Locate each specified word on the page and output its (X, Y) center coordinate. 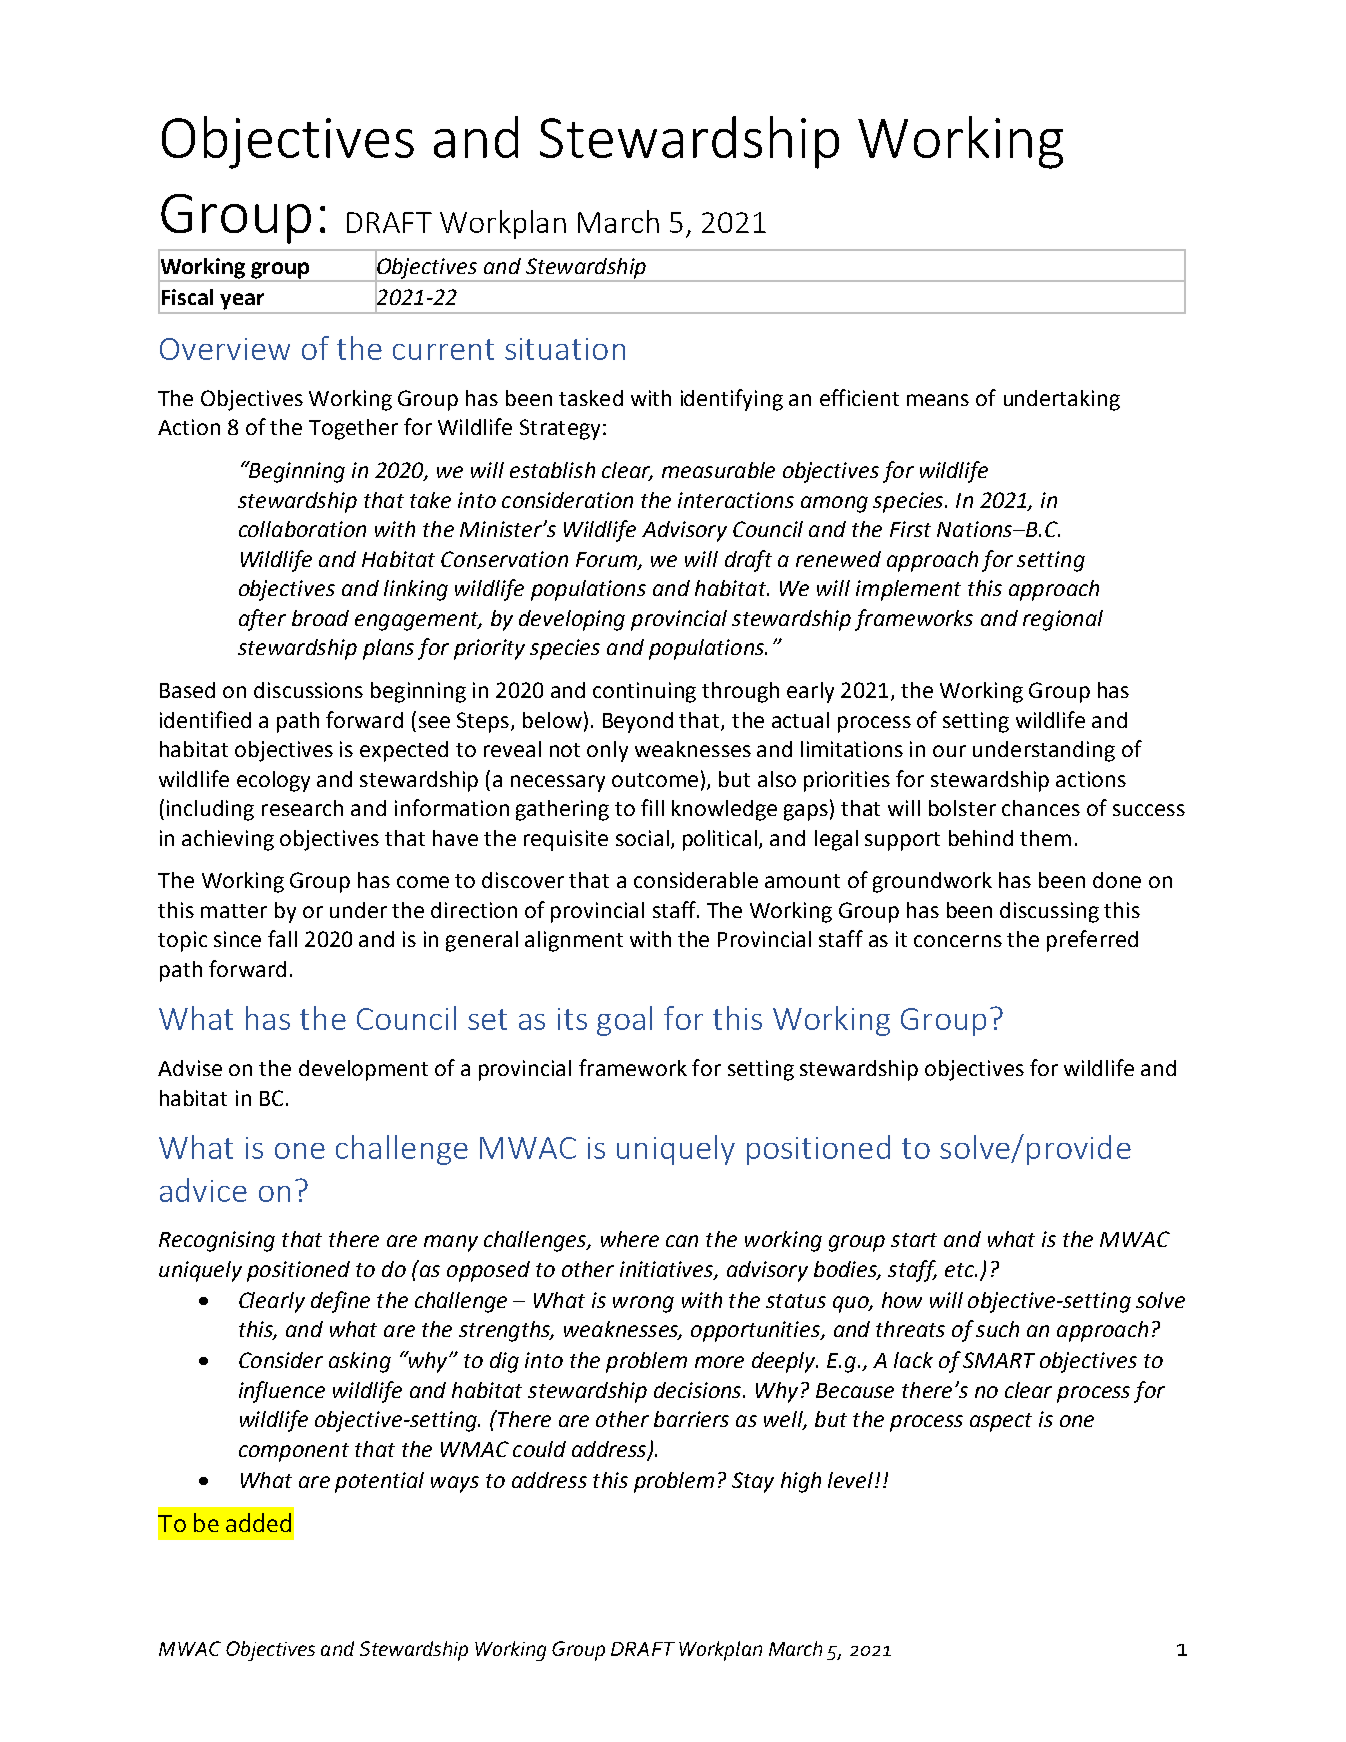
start (914, 1240)
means (938, 400)
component (294, 1452)
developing (572, 620)
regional (1063, 620)
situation (565, 349)
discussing (1049, 912)
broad (320, 618)
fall (282, 938)
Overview (225, 349)
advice (203, 1190)
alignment (574, 941)
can (682, 1241)
